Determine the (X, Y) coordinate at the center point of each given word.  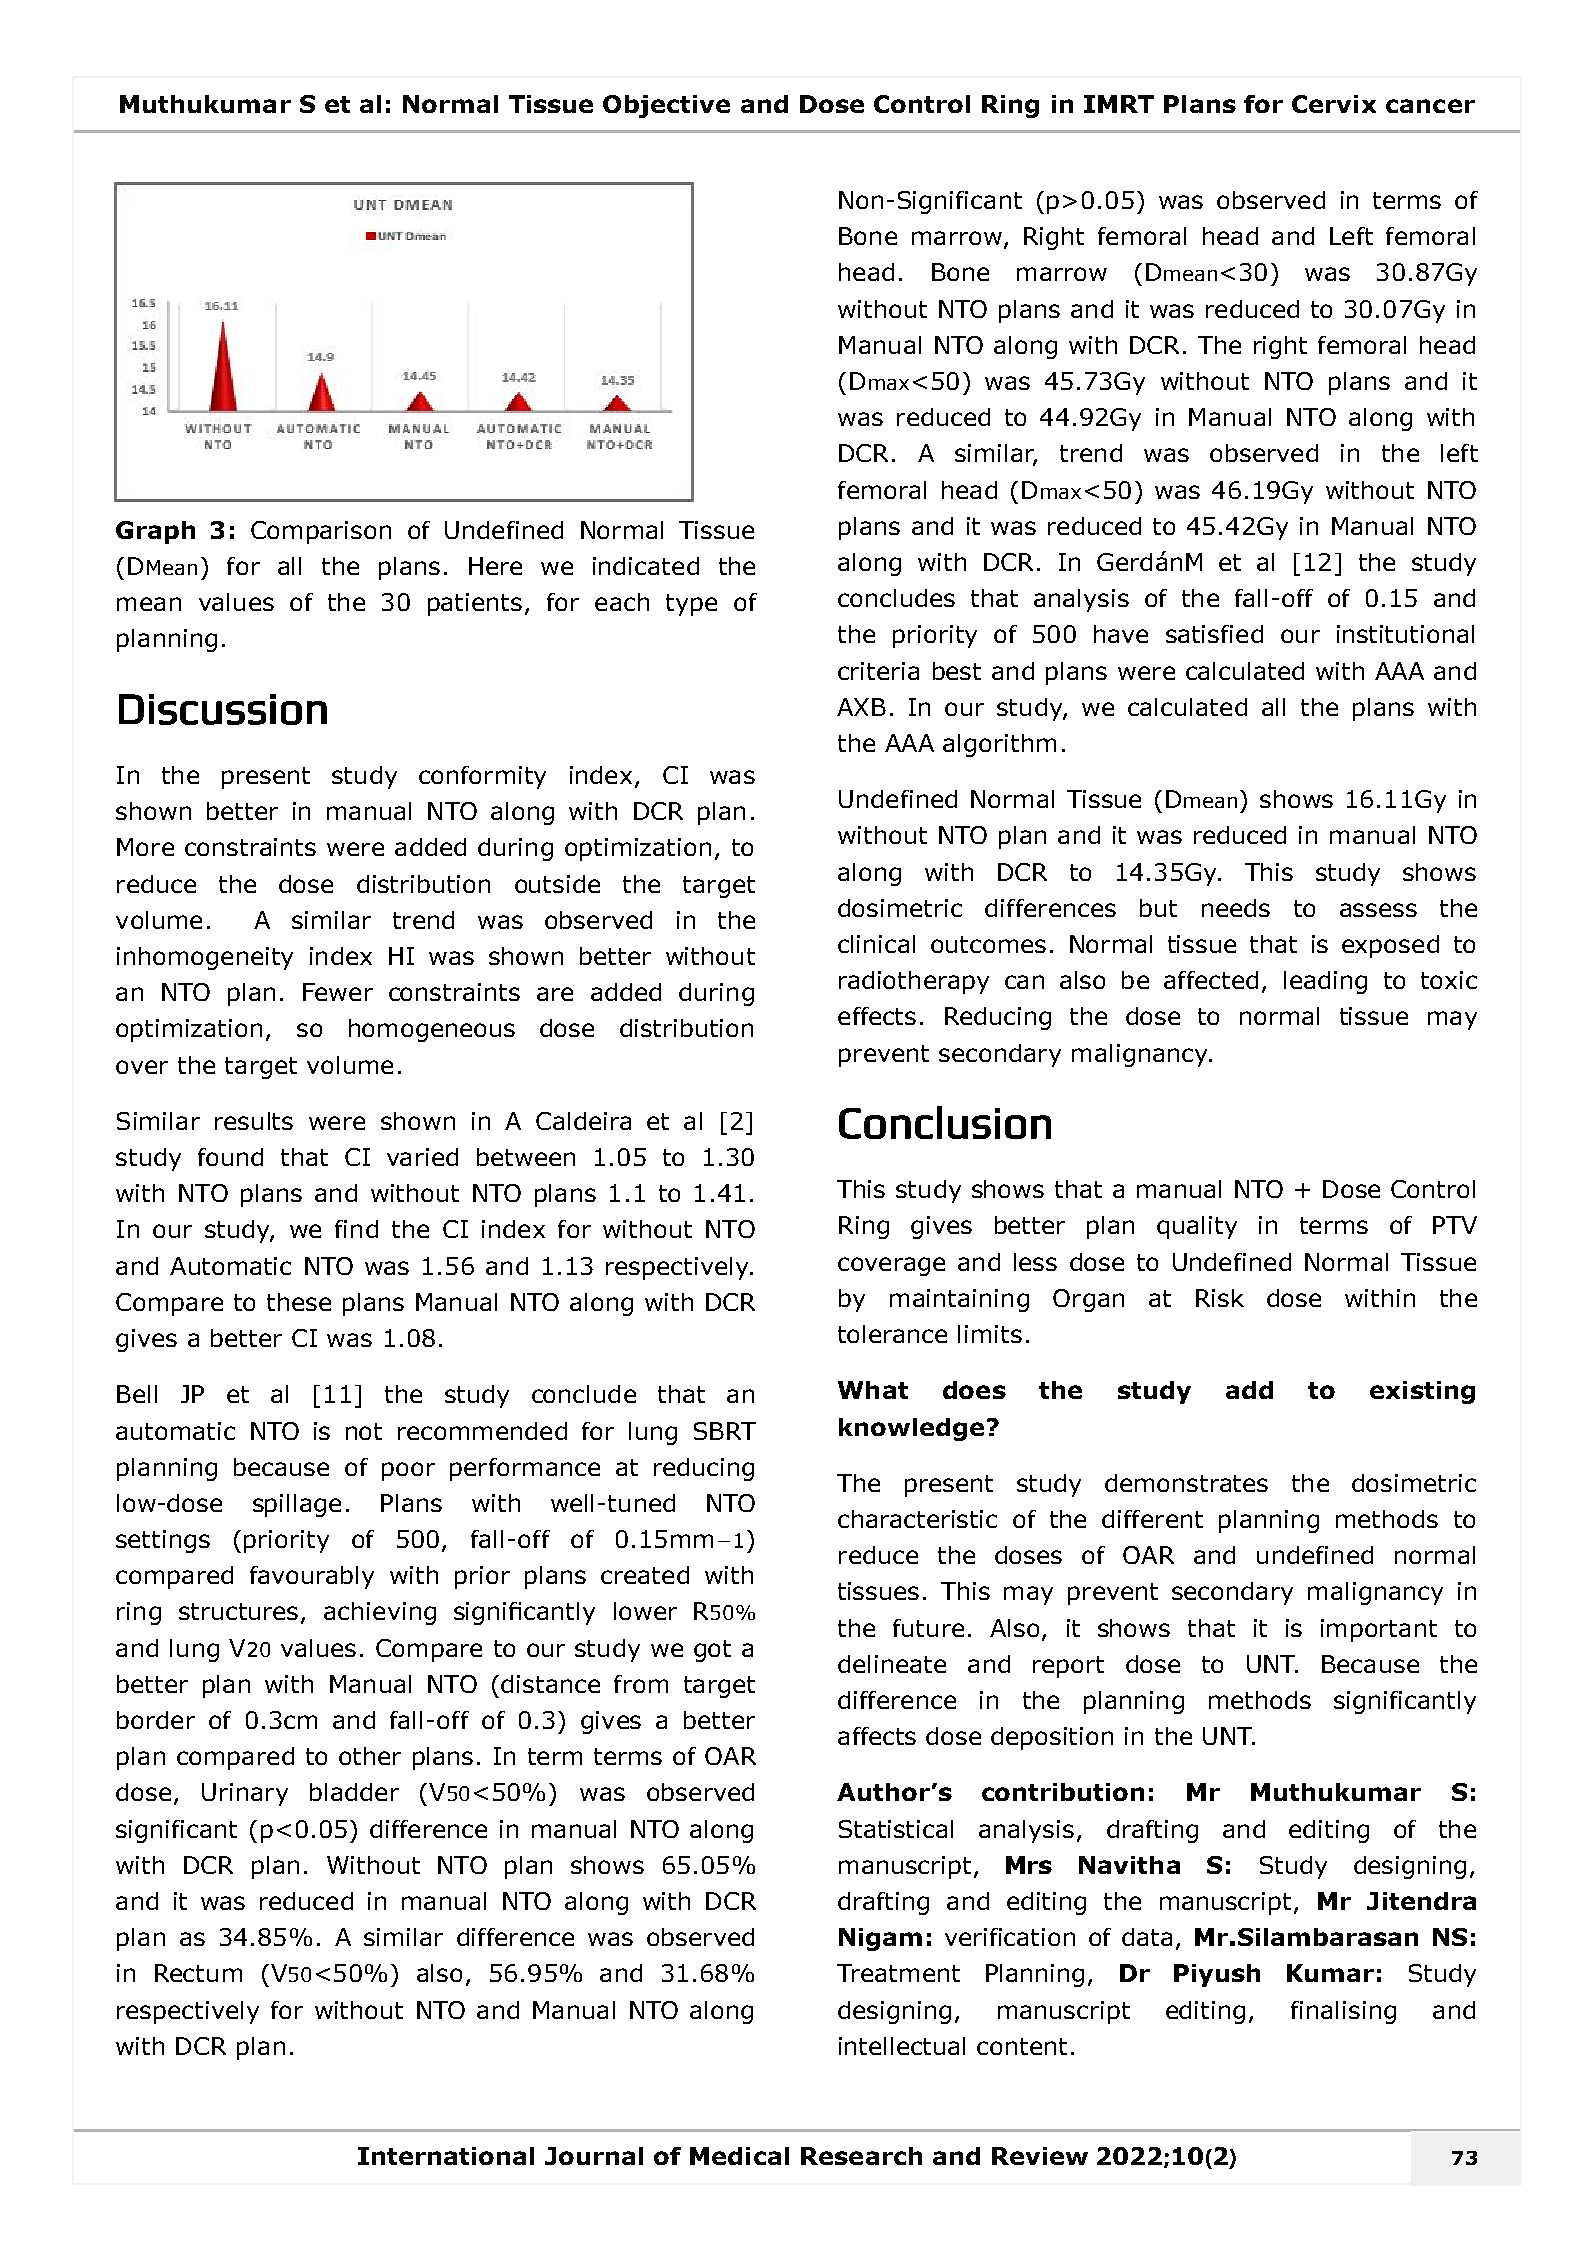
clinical (876, 944)
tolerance (892, 1334)
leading (1325, 982)
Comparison (321, 532)
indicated (646, 566)
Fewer (338, 992)
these (299, 1302)
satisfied (1214, 634)
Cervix (1334, 104)
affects (877, 1736)
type (691, 605)
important (1379, 1630)
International (446, 2156)
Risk (1220, 1298)
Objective (666, 106)
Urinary (245, 1794)
